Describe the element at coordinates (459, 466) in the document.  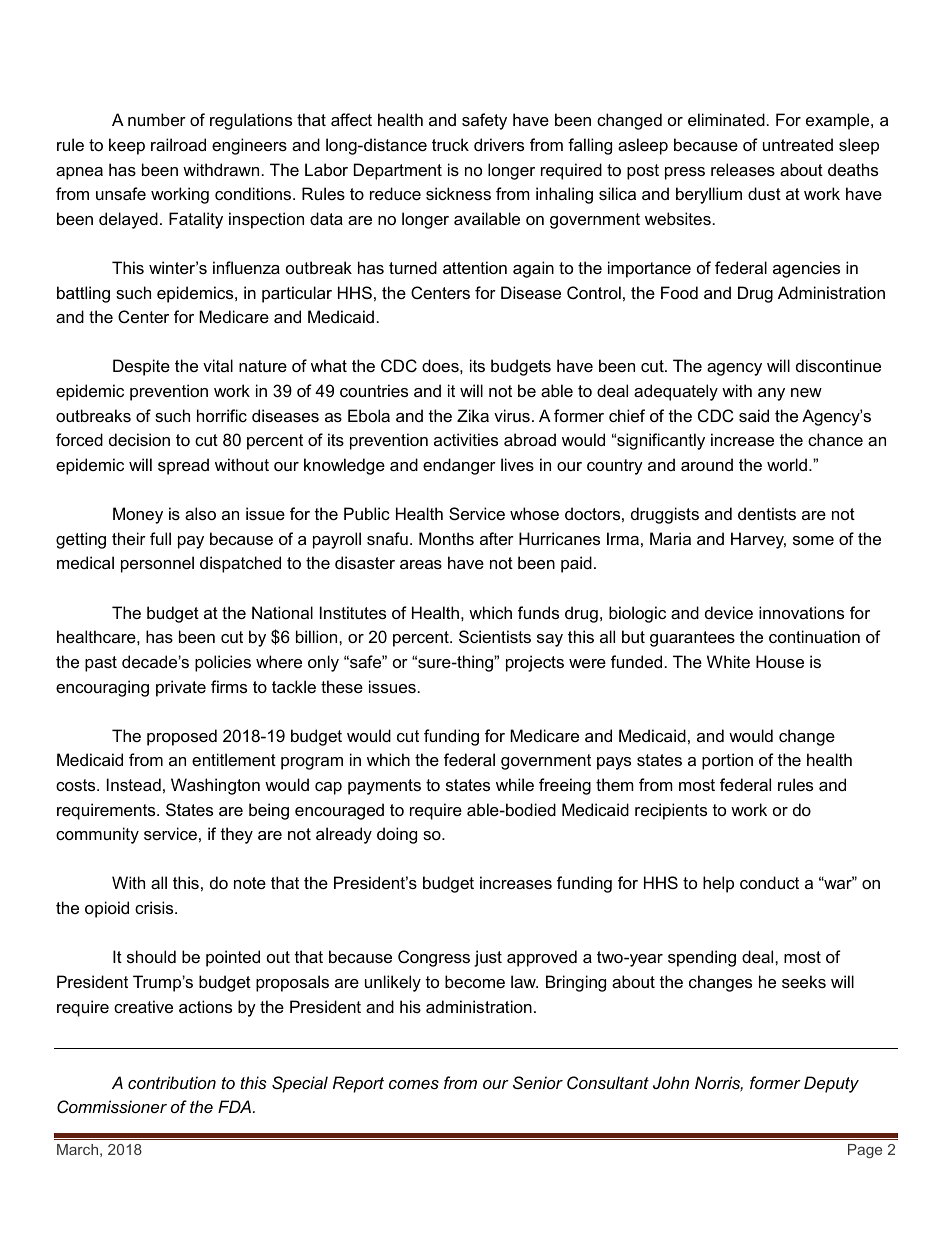
I see `endanger` at that location.
